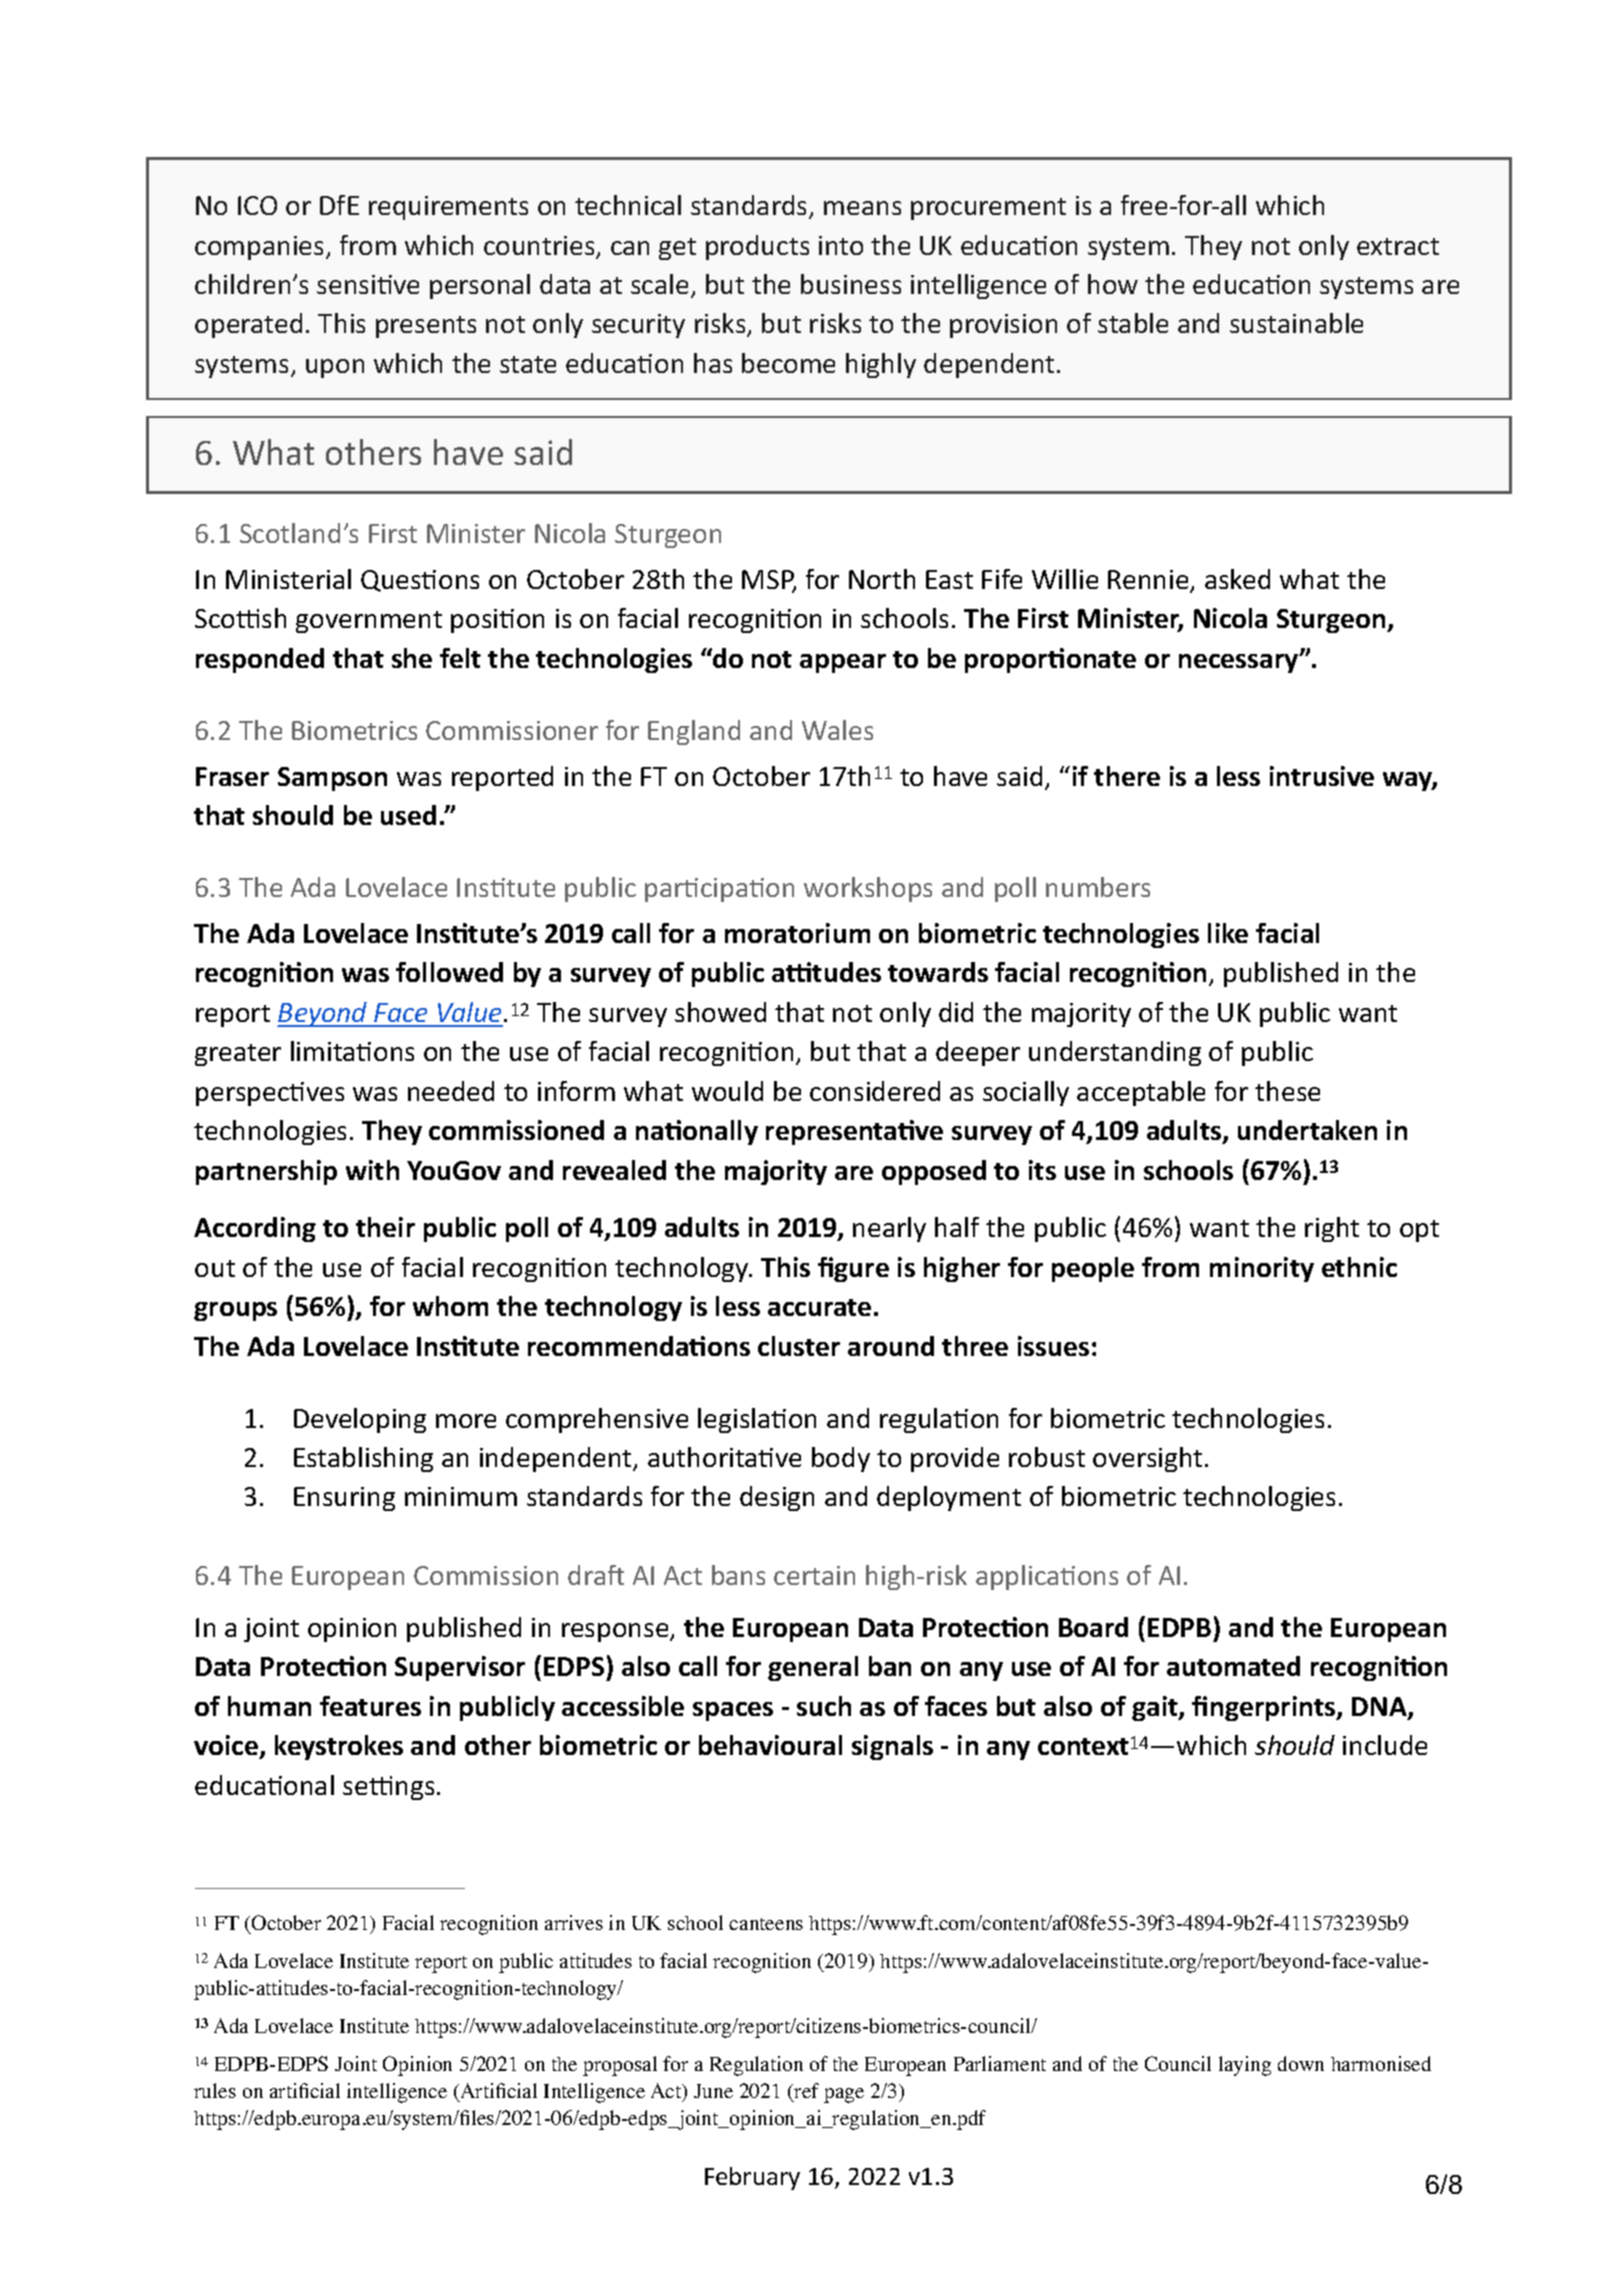  Describe the element at coordinates (215, 2090) in the screenshot. I see `rules` at that location.
